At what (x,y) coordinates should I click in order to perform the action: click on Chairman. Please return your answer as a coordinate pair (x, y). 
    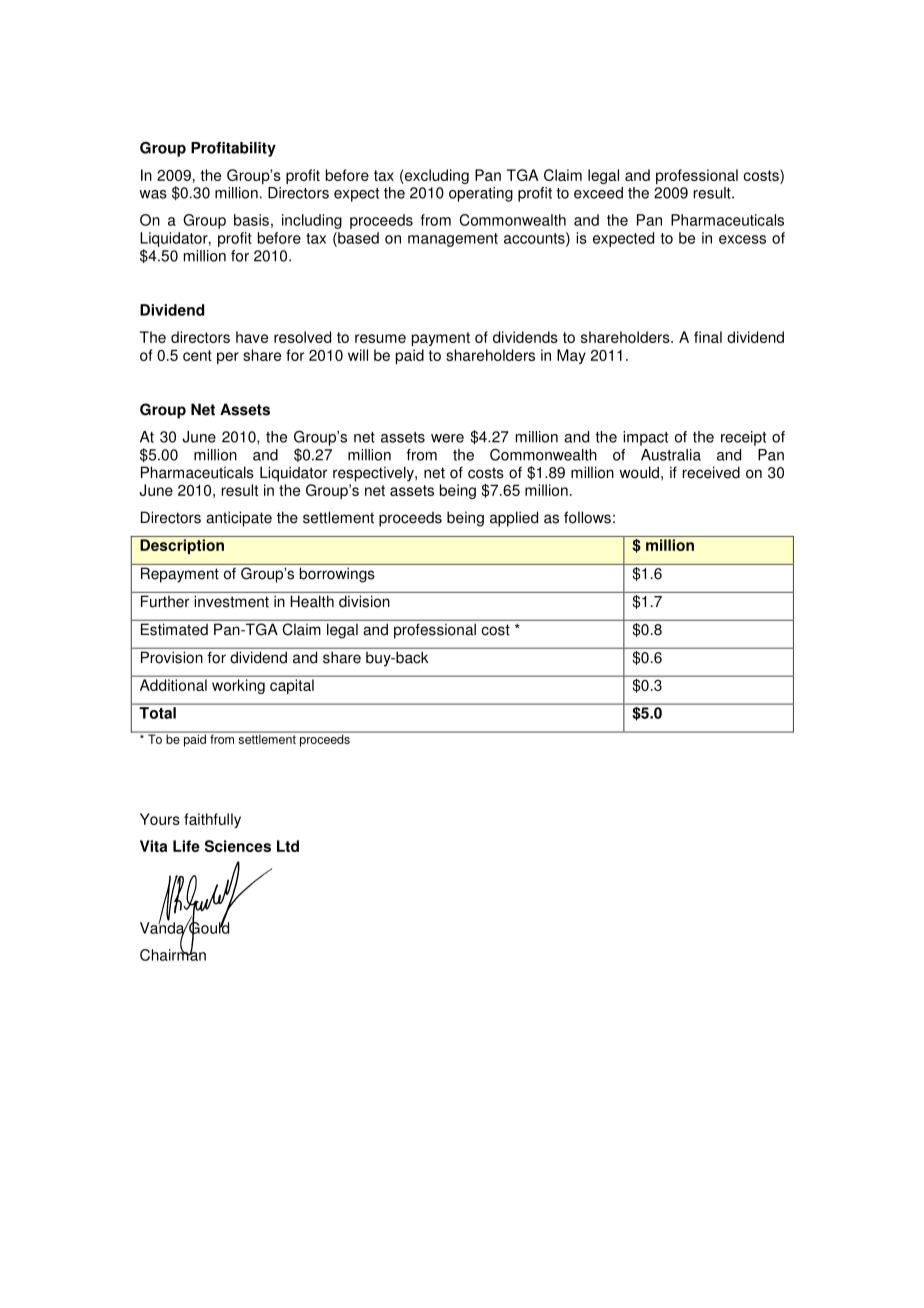
    Looking at the image, I should click on (173, 954).
